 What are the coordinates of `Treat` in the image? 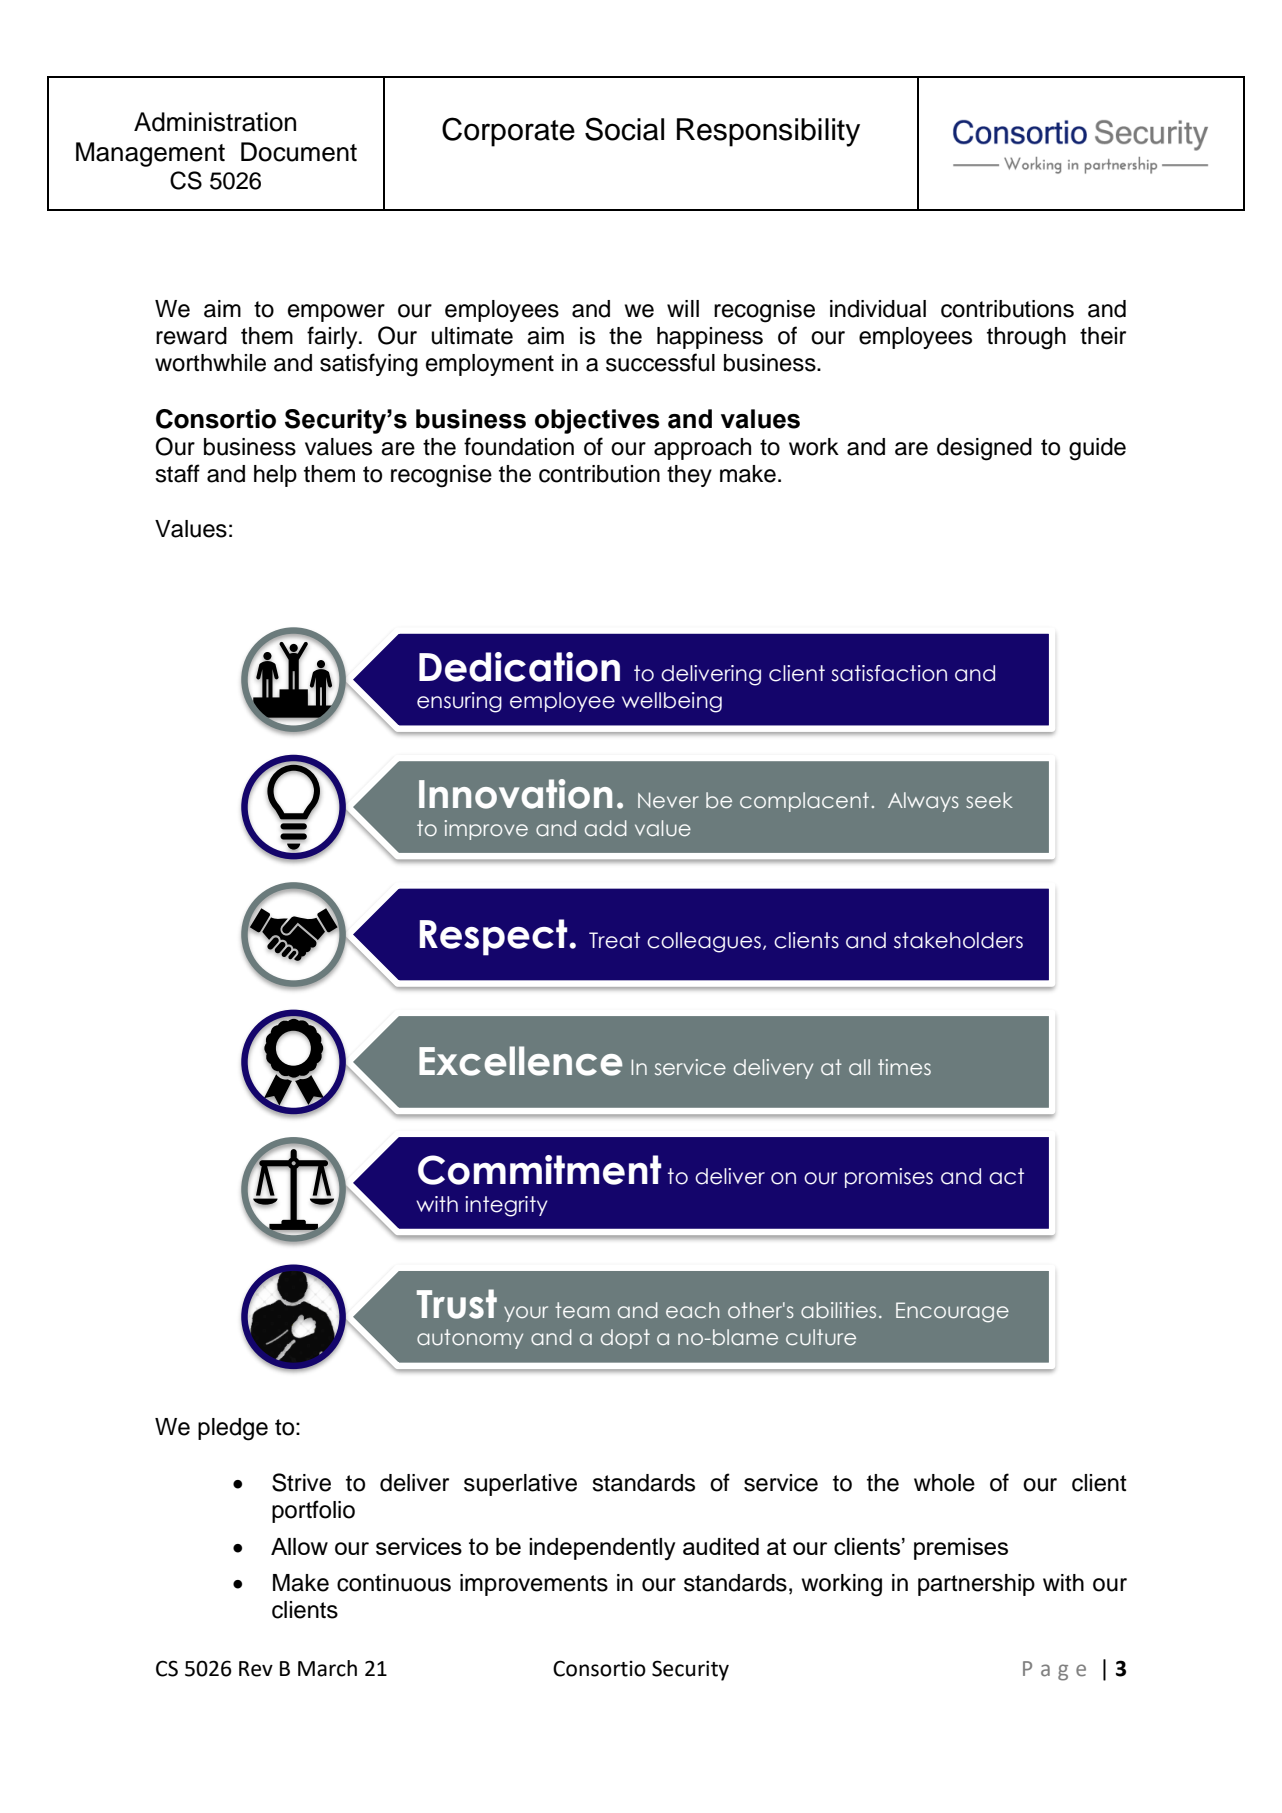 It's located at (614, 940).
